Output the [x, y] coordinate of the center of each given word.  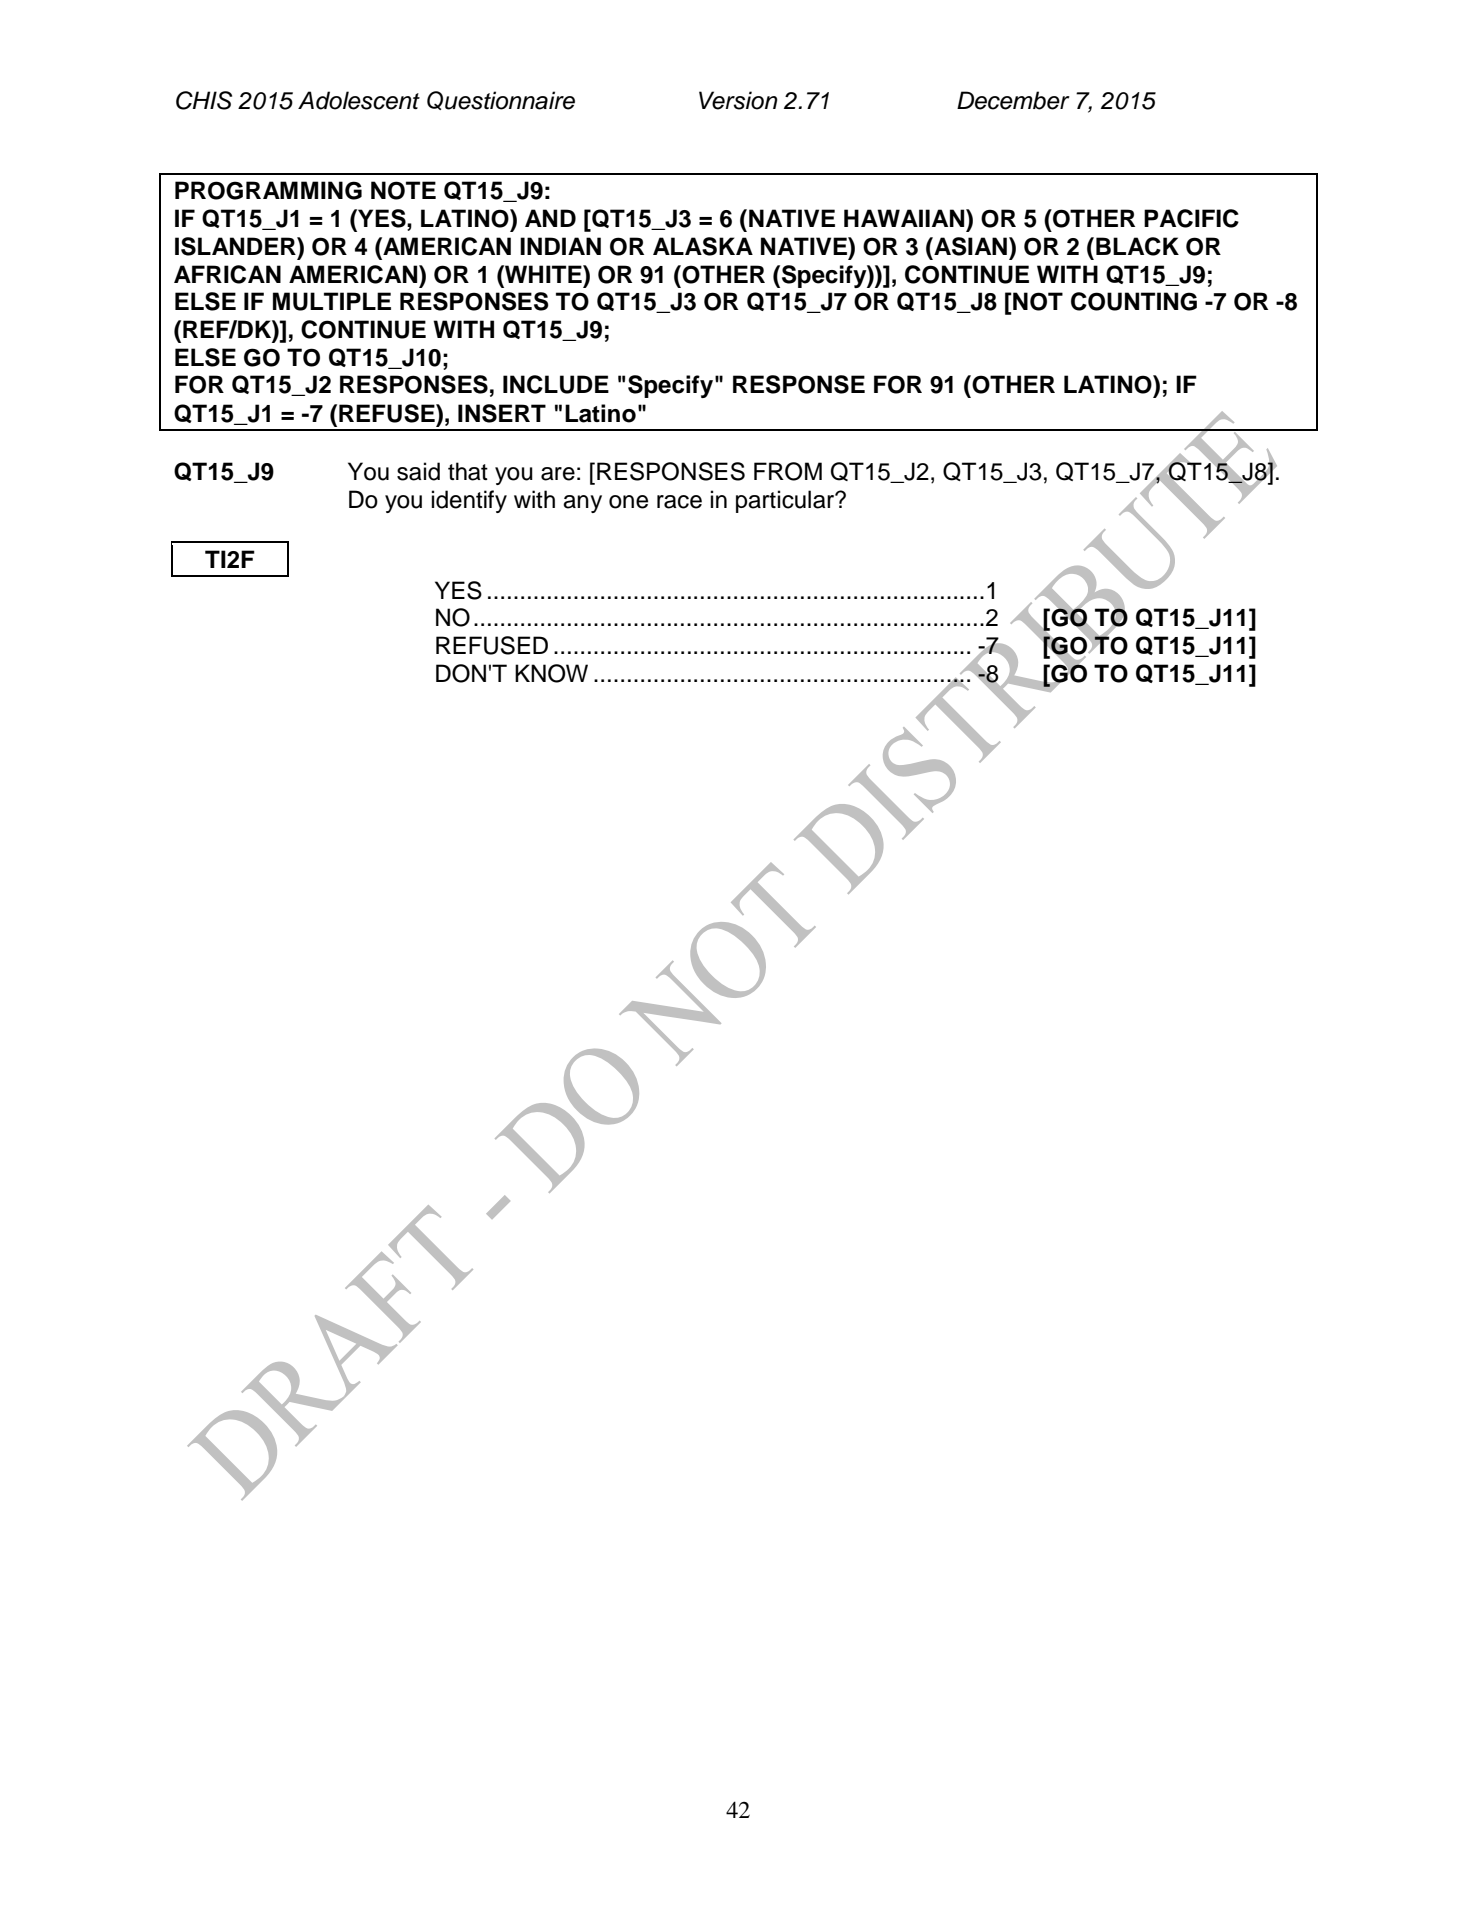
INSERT [502, 413]
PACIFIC [1191, 218]
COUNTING [1134, 301]
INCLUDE [556, 384]
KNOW [551, 673]
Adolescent [359, 100]
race [679, 502]
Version [738, 100]
